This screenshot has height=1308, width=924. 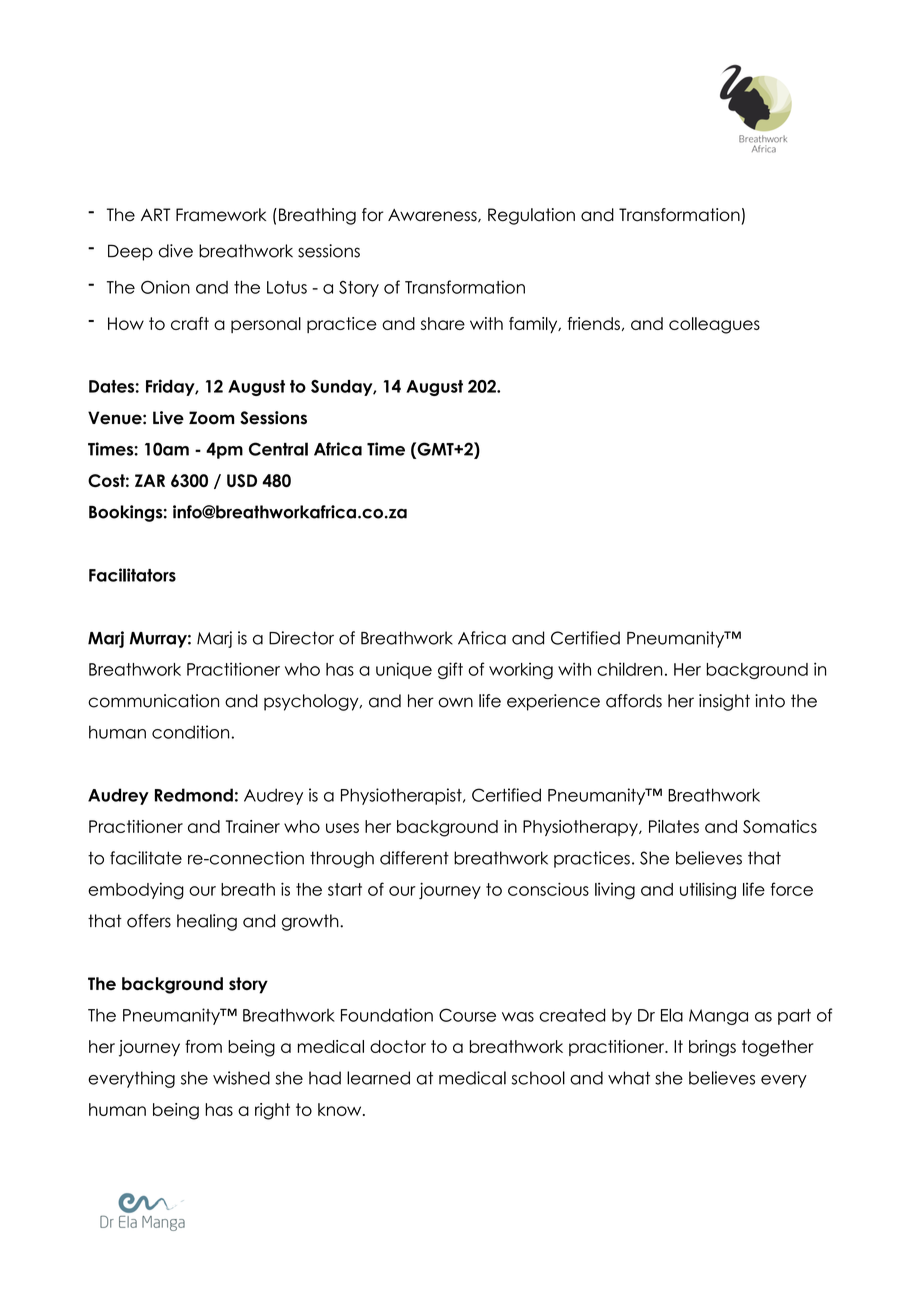 I want to click on utilising, so click(x=708, y=891).
